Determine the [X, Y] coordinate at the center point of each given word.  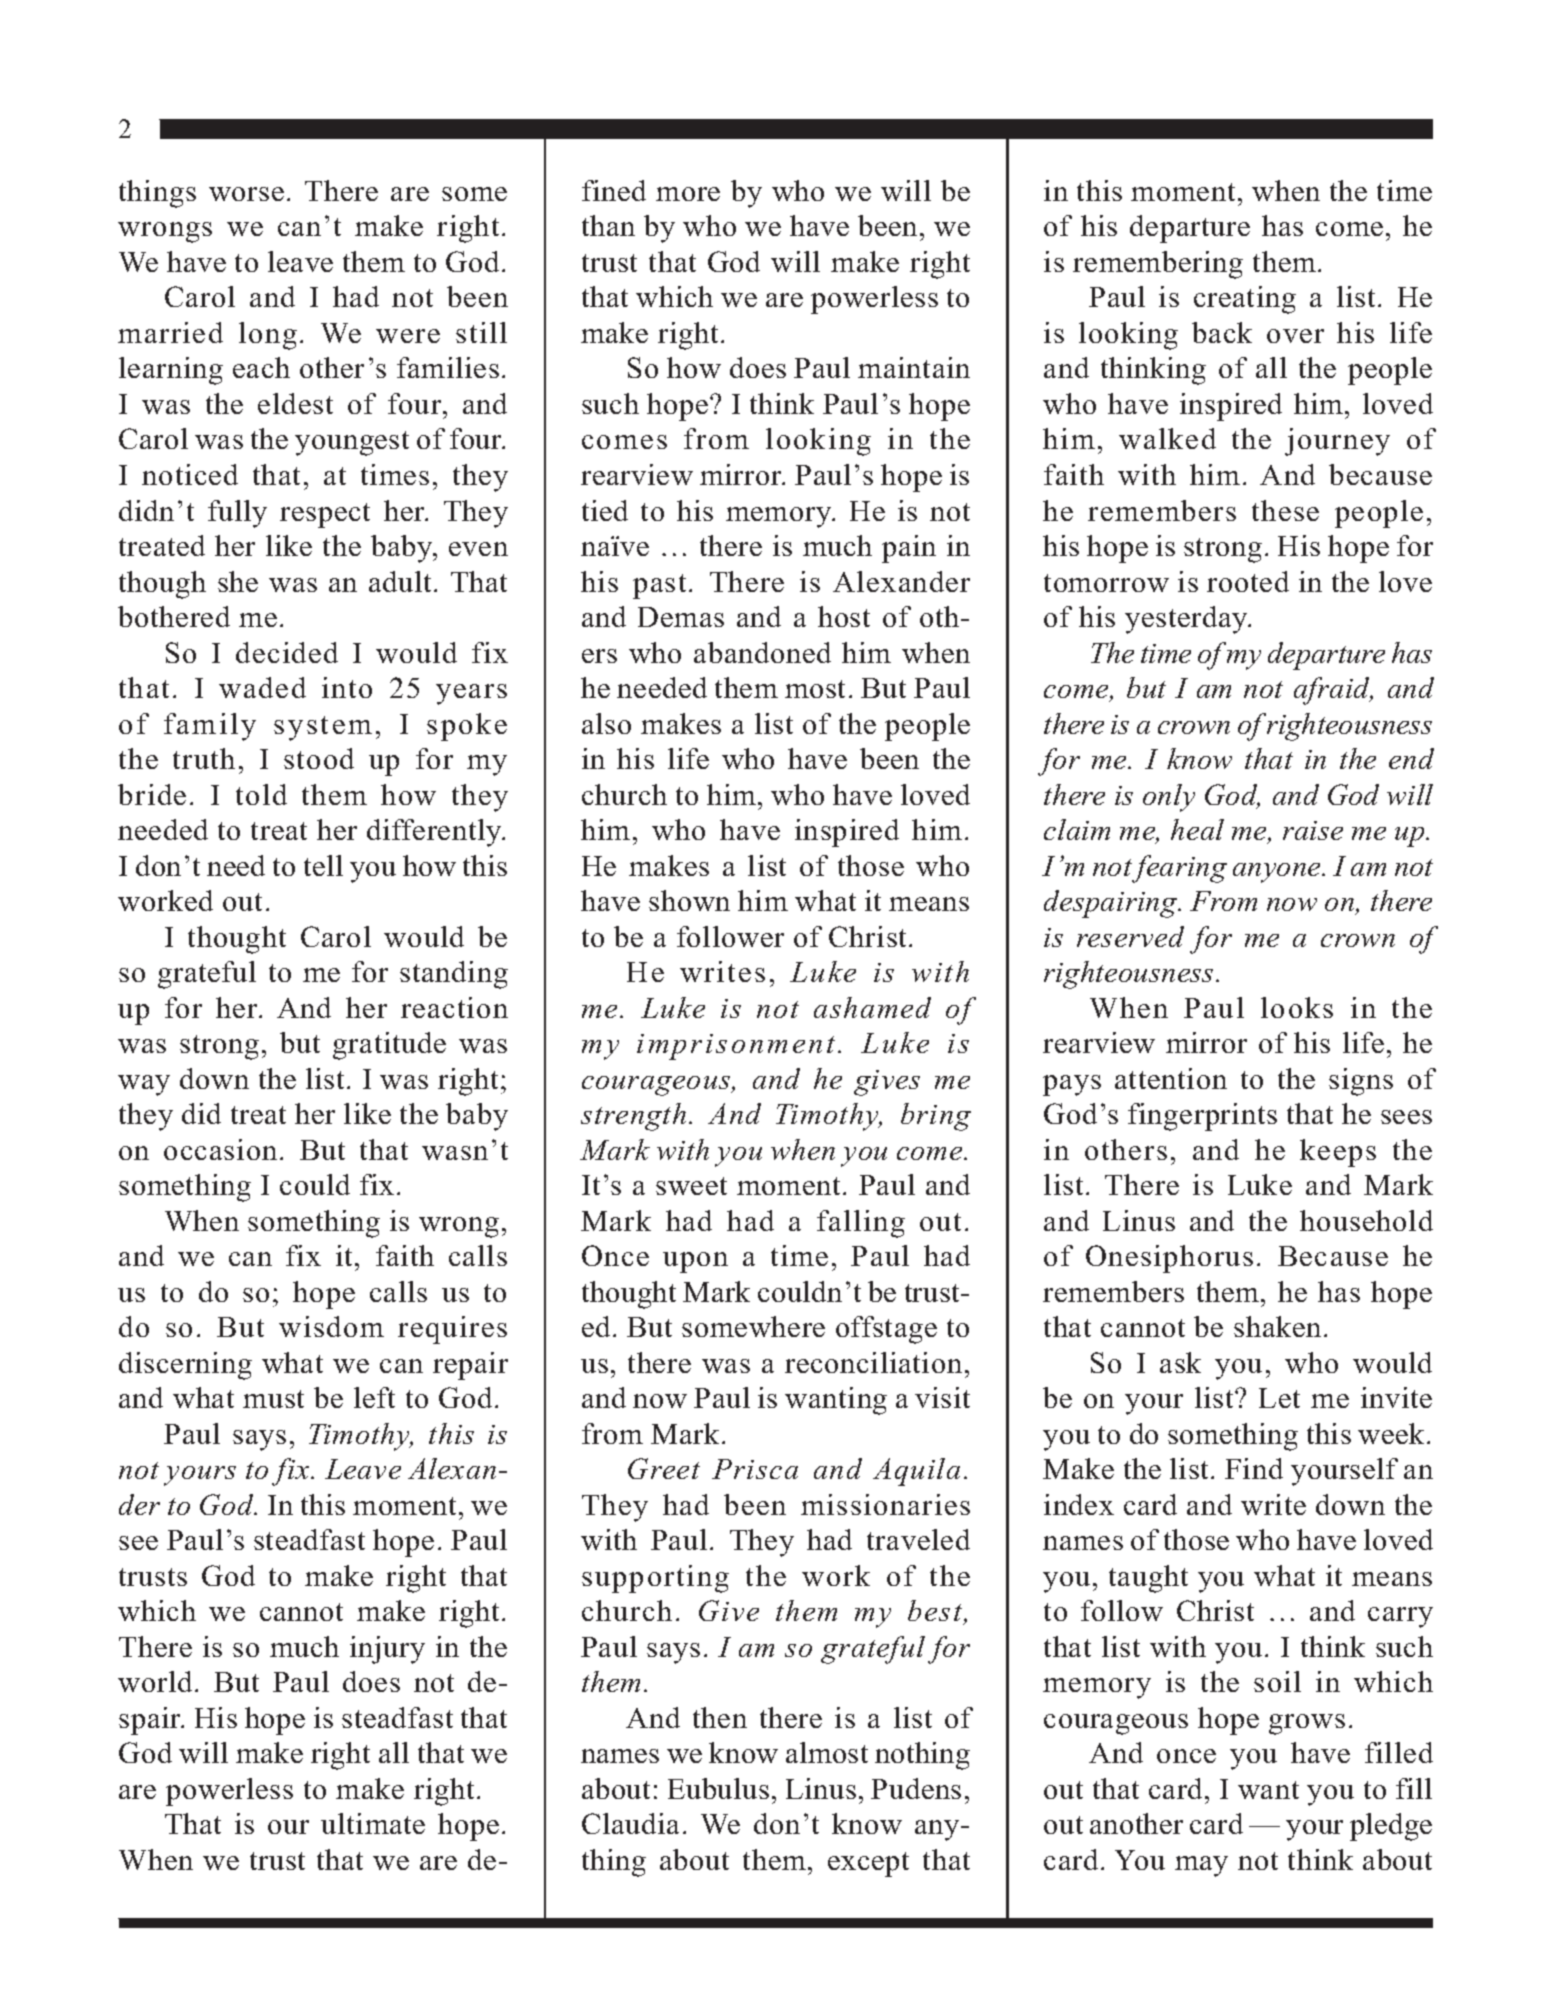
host [844, 616]
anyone [1278, 873]
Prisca [755, 1469]
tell [323, 865]
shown [689, 900]
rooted [1248, 581]
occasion [220, 1149]
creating [1245, 300]
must [273, 1399]
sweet [691, 1186]
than [608, 225]
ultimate [373, 1823]
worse [246, 194]
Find [1254, 1468]
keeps [1338, 1153]
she [238, 581]
